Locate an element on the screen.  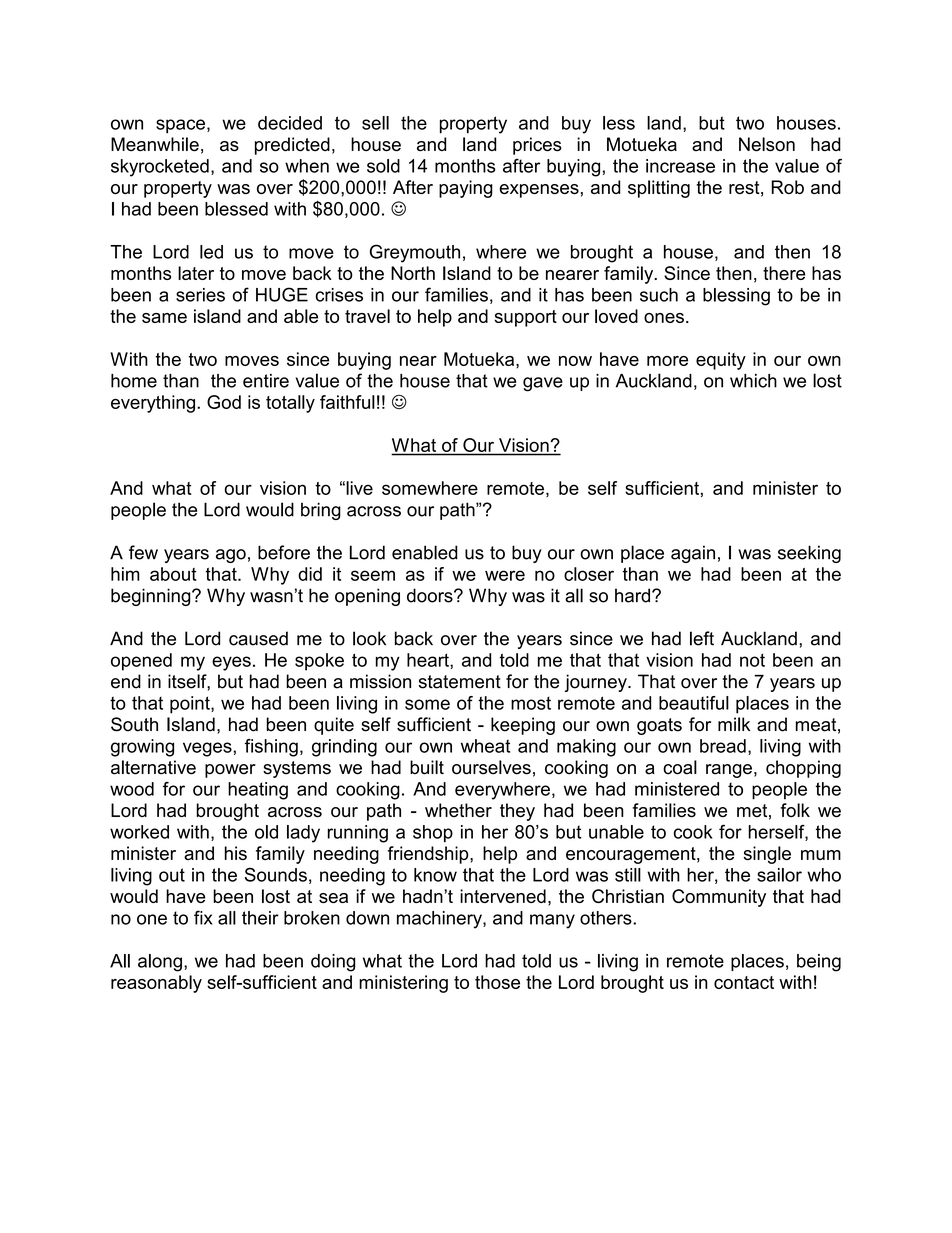
heart is located at coordinates (429, 660).
